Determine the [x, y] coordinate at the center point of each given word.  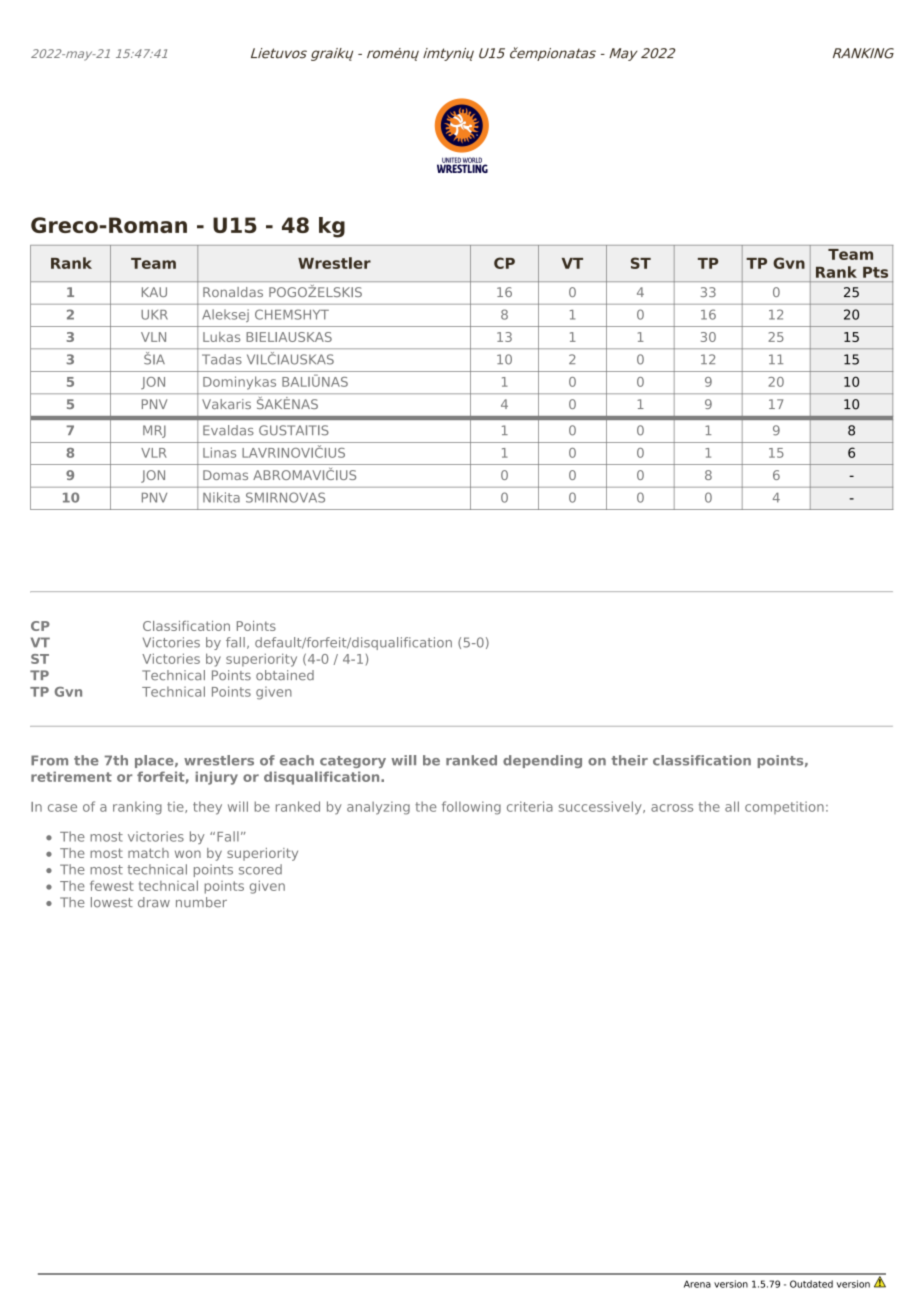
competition [784, 807]
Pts [875, 272]
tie [176, 807]
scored [260, 869]
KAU [154, 292]
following [471, 808]
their [629, 760]
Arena [697, 1284]
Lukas [221, 337]
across [672, 808]
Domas [225, 475]
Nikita [221, 497]
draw [154, 902]
